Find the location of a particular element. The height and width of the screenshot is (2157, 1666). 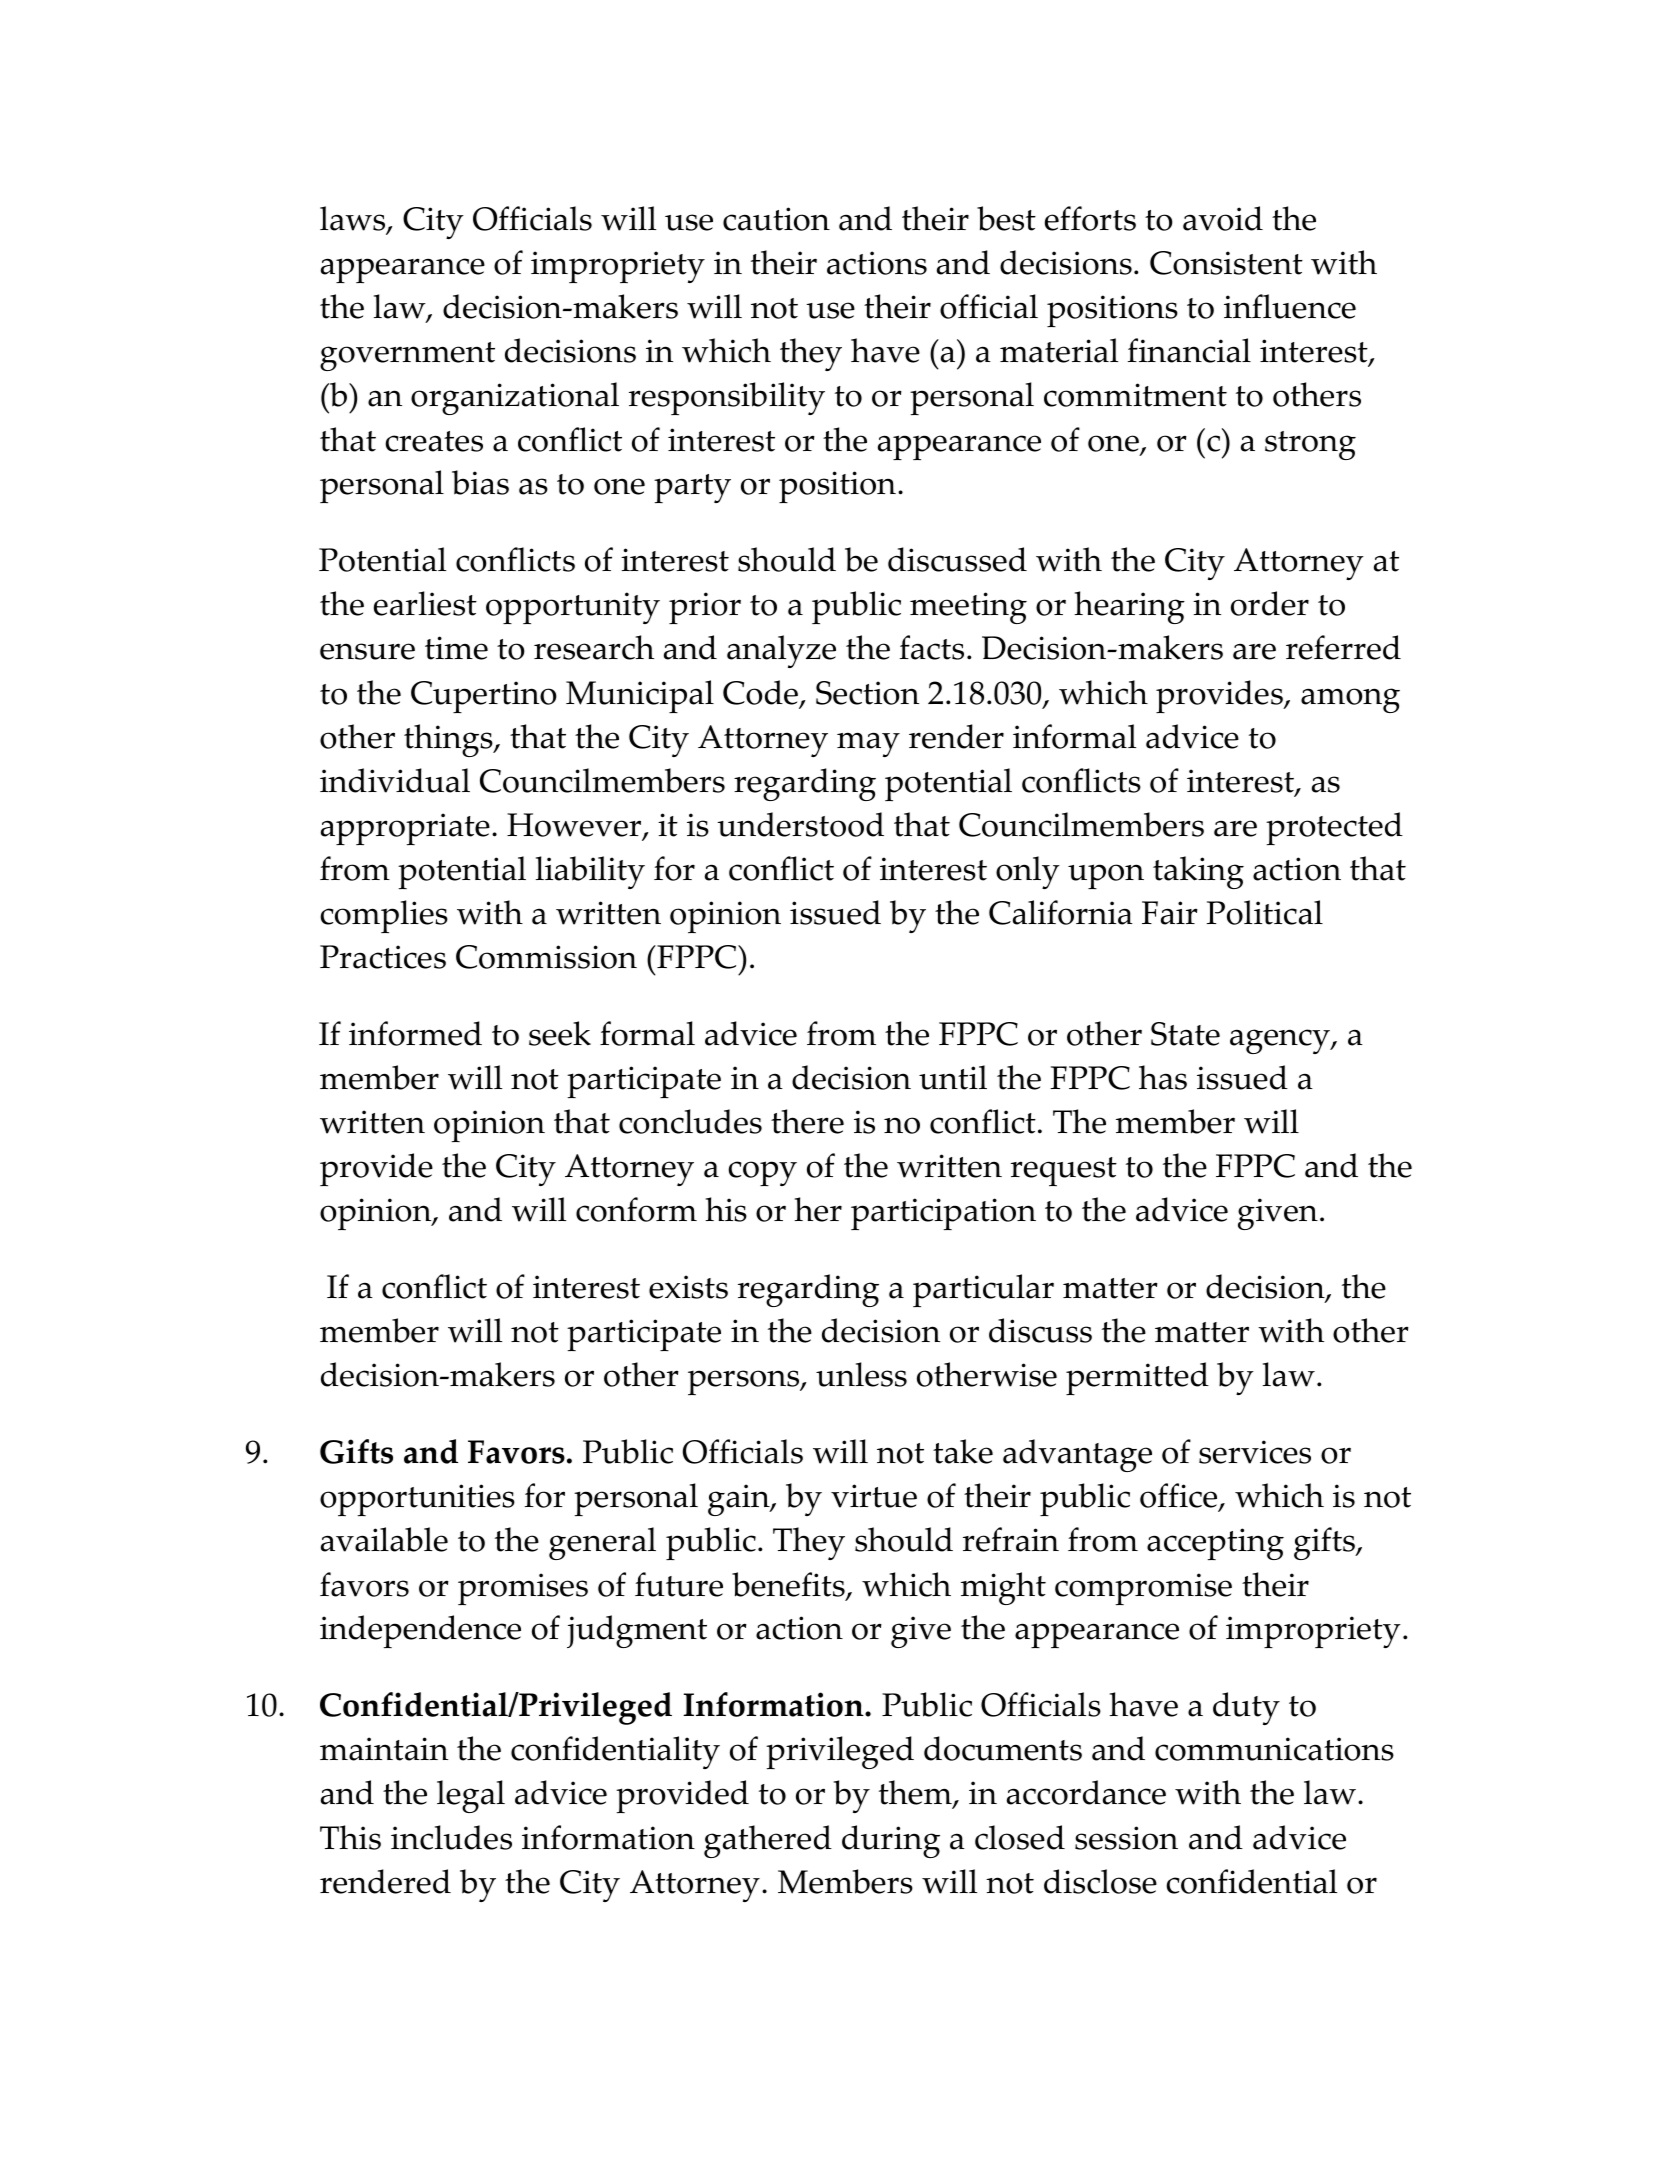

accepting is located at coordinates (1215, 1544).
